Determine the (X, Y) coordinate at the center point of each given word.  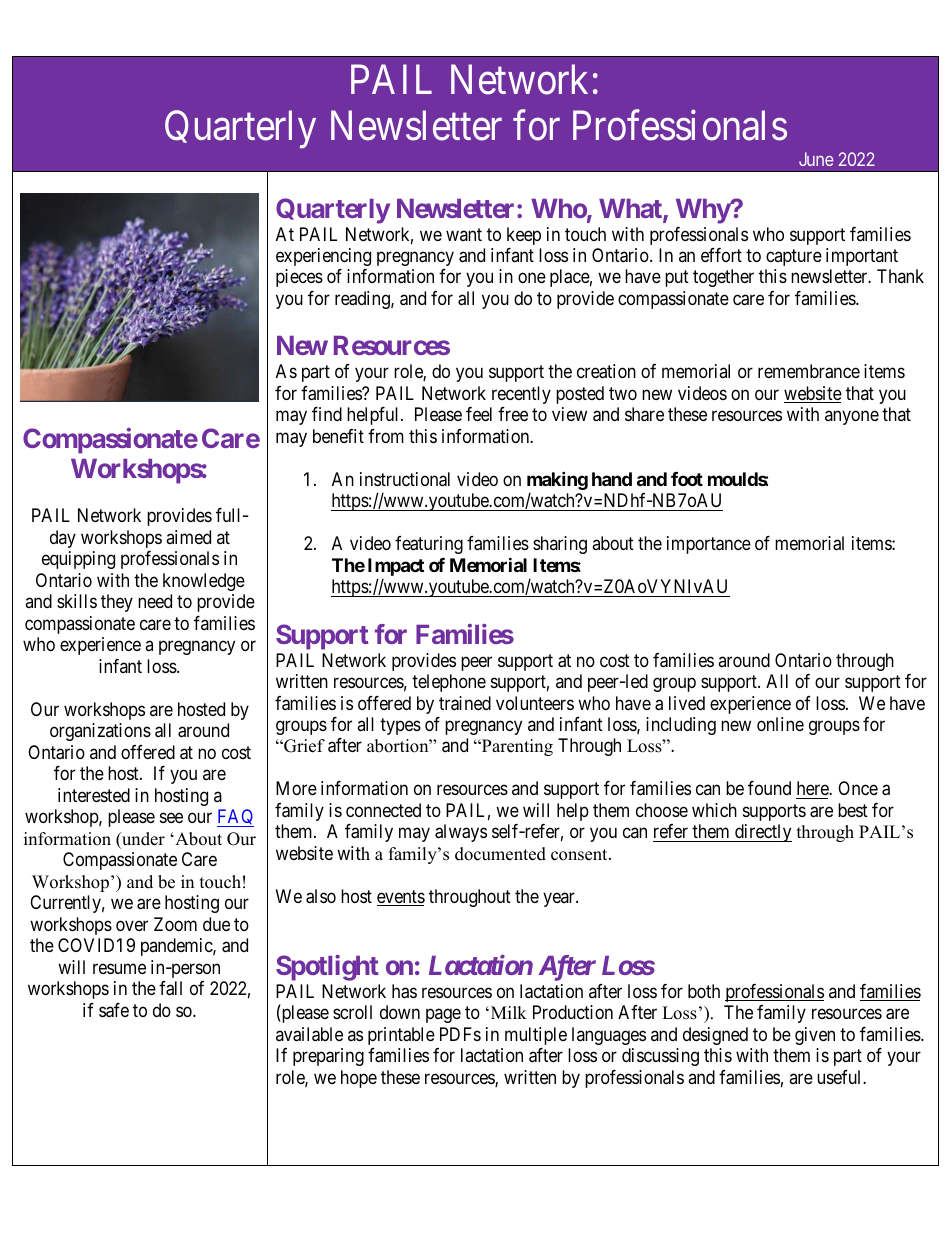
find (327, 414)
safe (114, 1010)
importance (709, 545)
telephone (449, 683)
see (171, 818)
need (155, 601)
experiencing (323, 257)
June (816, 159)
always (461, 833)
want (464, 234)
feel (479, 414)
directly (762, 833)
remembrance (809, 371)
